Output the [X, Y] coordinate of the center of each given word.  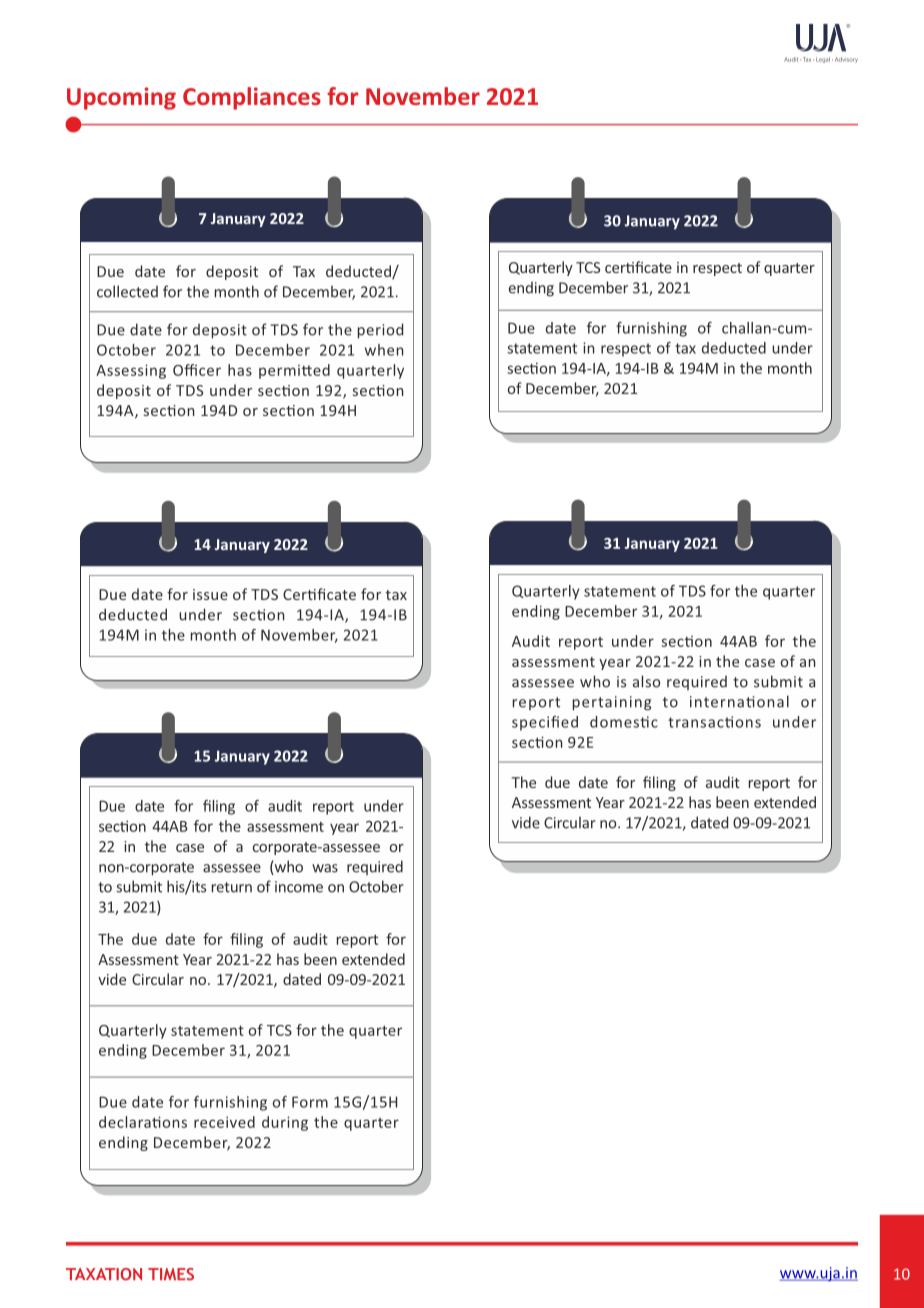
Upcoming [121, 98]
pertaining [612, 703]
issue [210, 594]
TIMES [171, 1274]
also [646, 681]
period [380, 331]
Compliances [252, 98]
